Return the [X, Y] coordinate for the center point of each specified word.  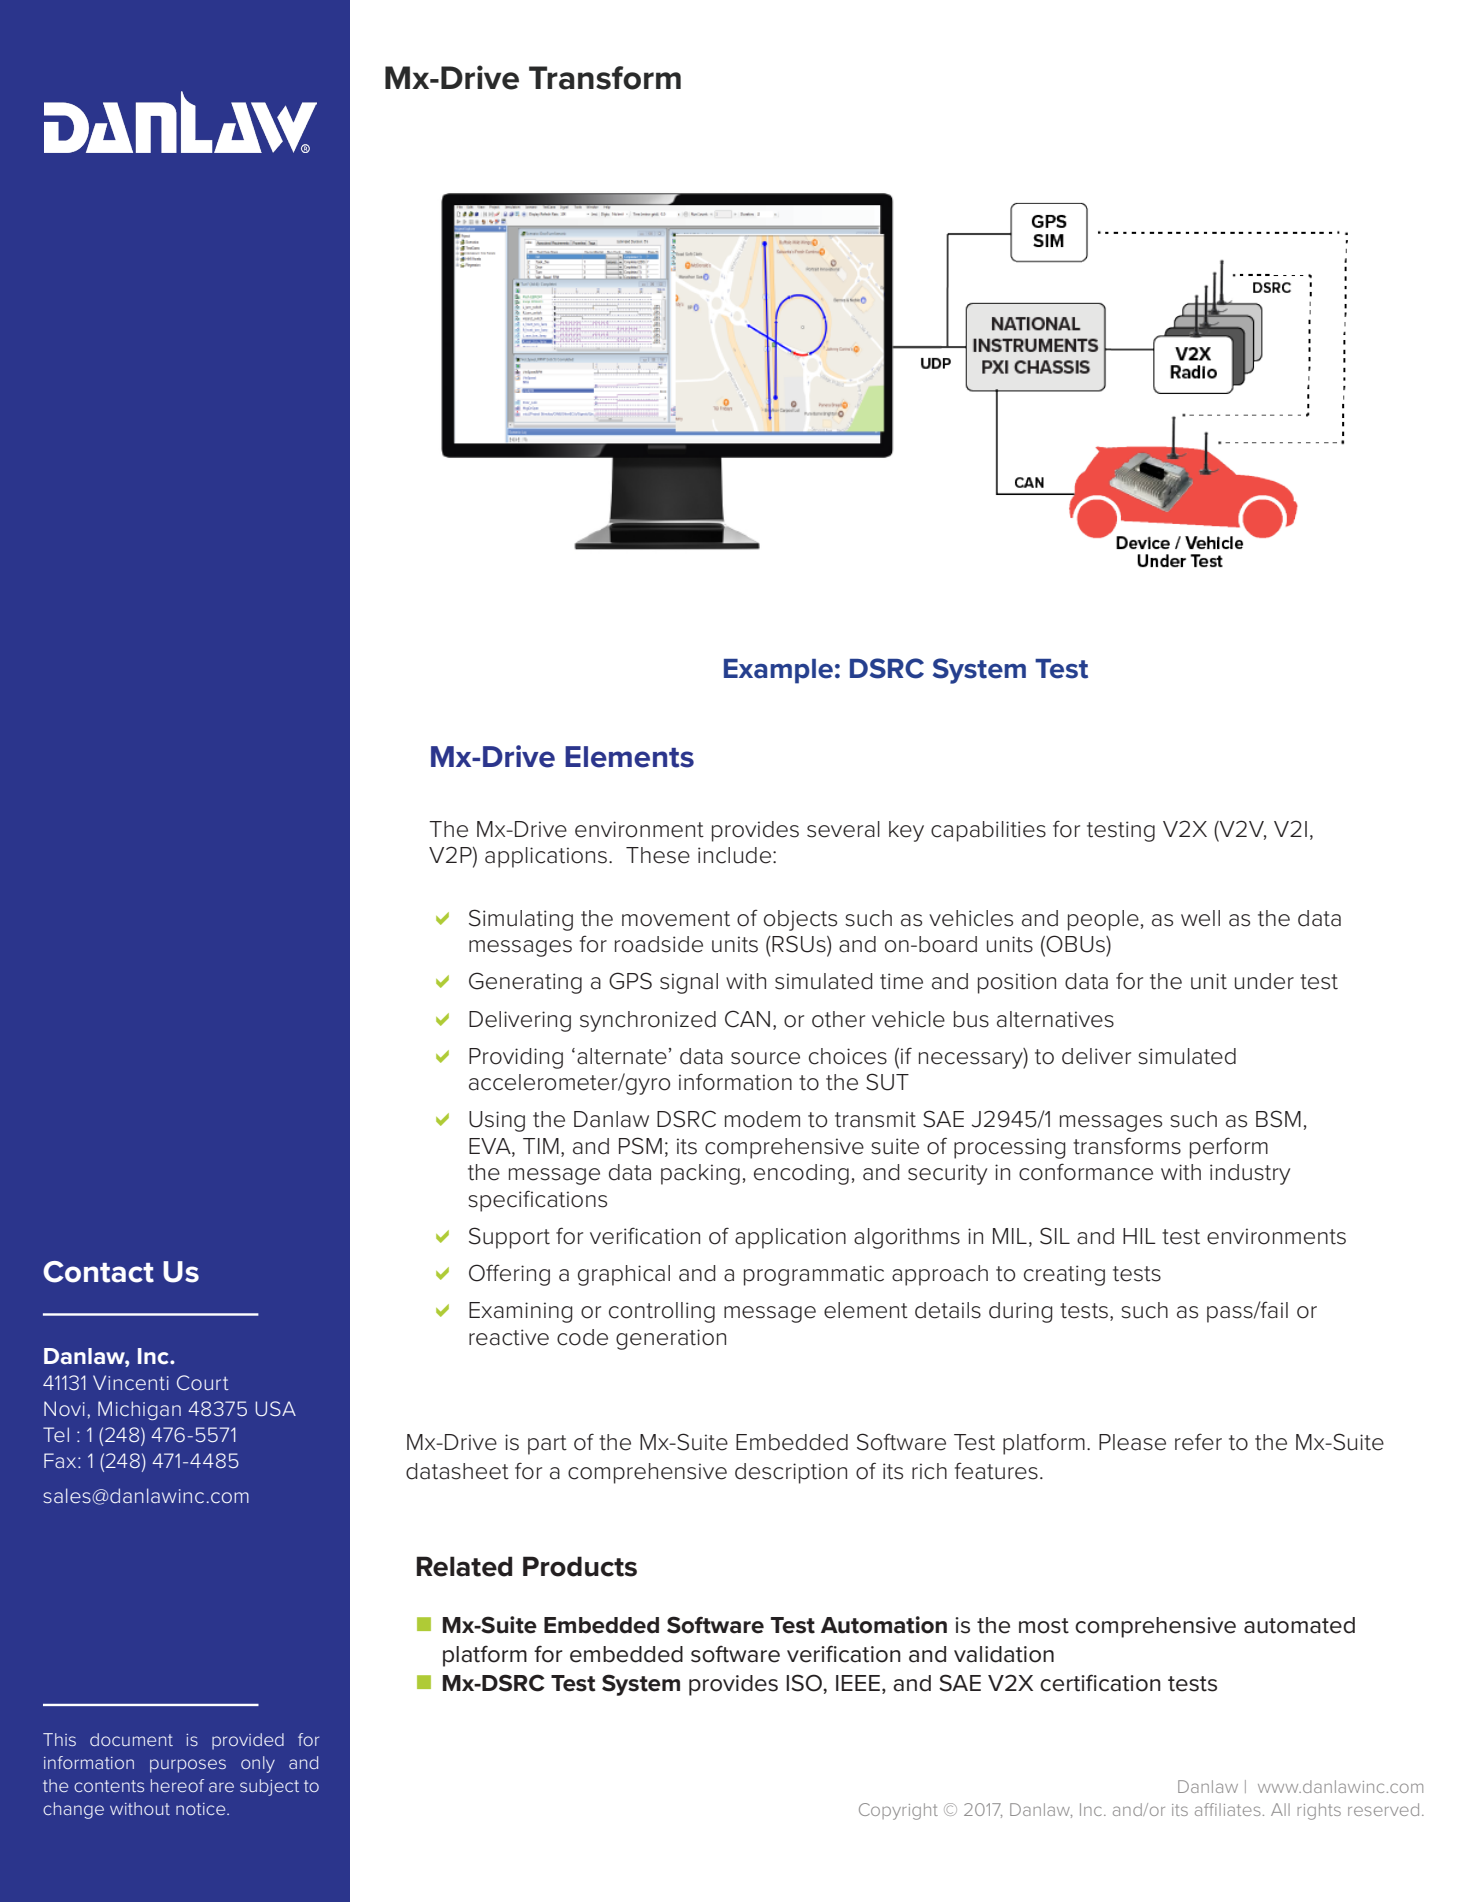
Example [778, 671]
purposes [188, 1766]
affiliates [1228, 1809]
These [658, 855]
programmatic [814, 1275]
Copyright [898, 1811]
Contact [98, 1272]
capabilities [988, 831]
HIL [1139, 1236]
